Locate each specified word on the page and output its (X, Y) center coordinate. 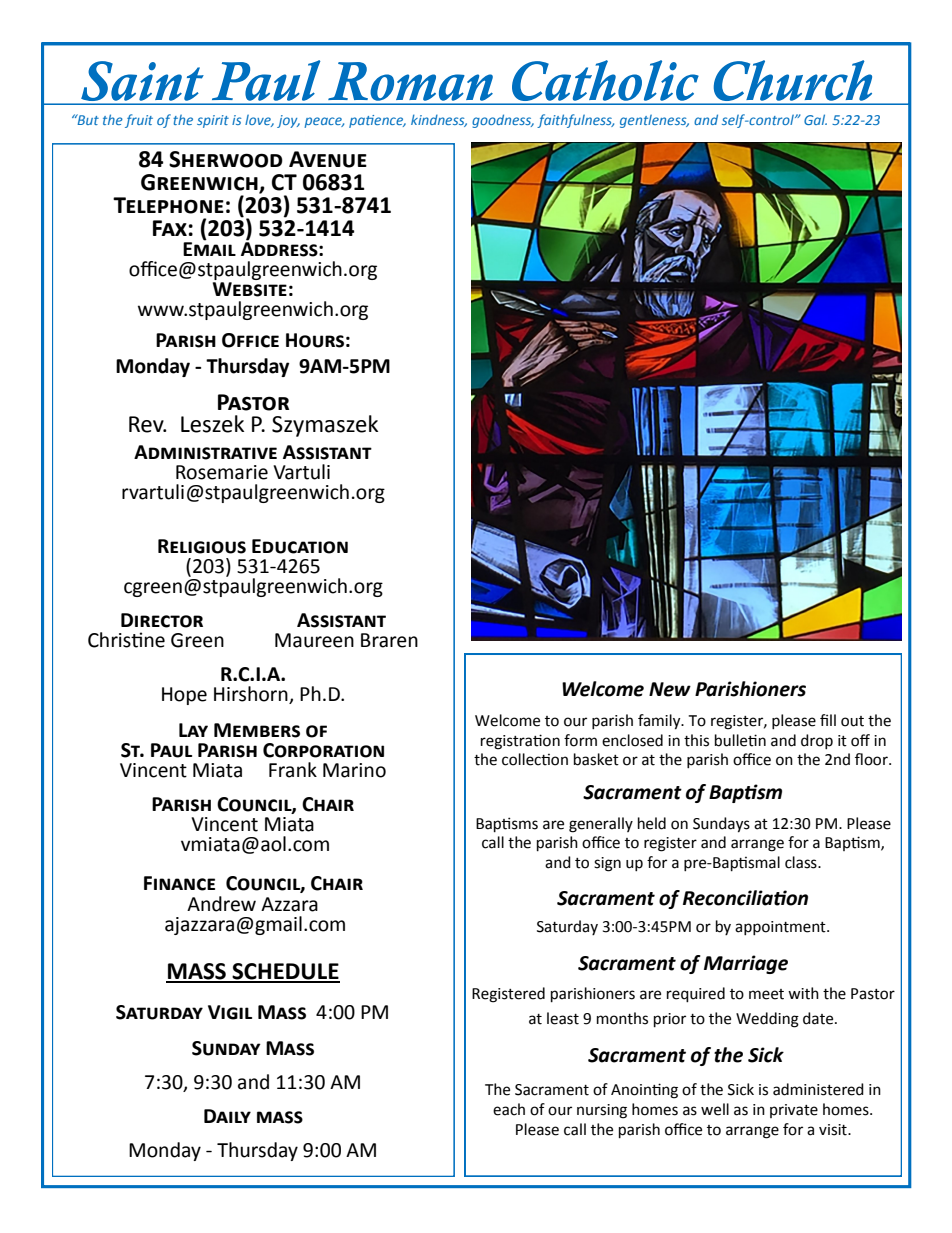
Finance (179, 883)
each (509, 1109)
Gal (815, 119)
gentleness (654, 121)
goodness (503, 121)
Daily (227, 1116)
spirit (213, 121)
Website (250, 289)
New (670, 689)
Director (162, 620)
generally (601, 825)
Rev (147, 424)
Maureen (314, 640)
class (802, 862)
